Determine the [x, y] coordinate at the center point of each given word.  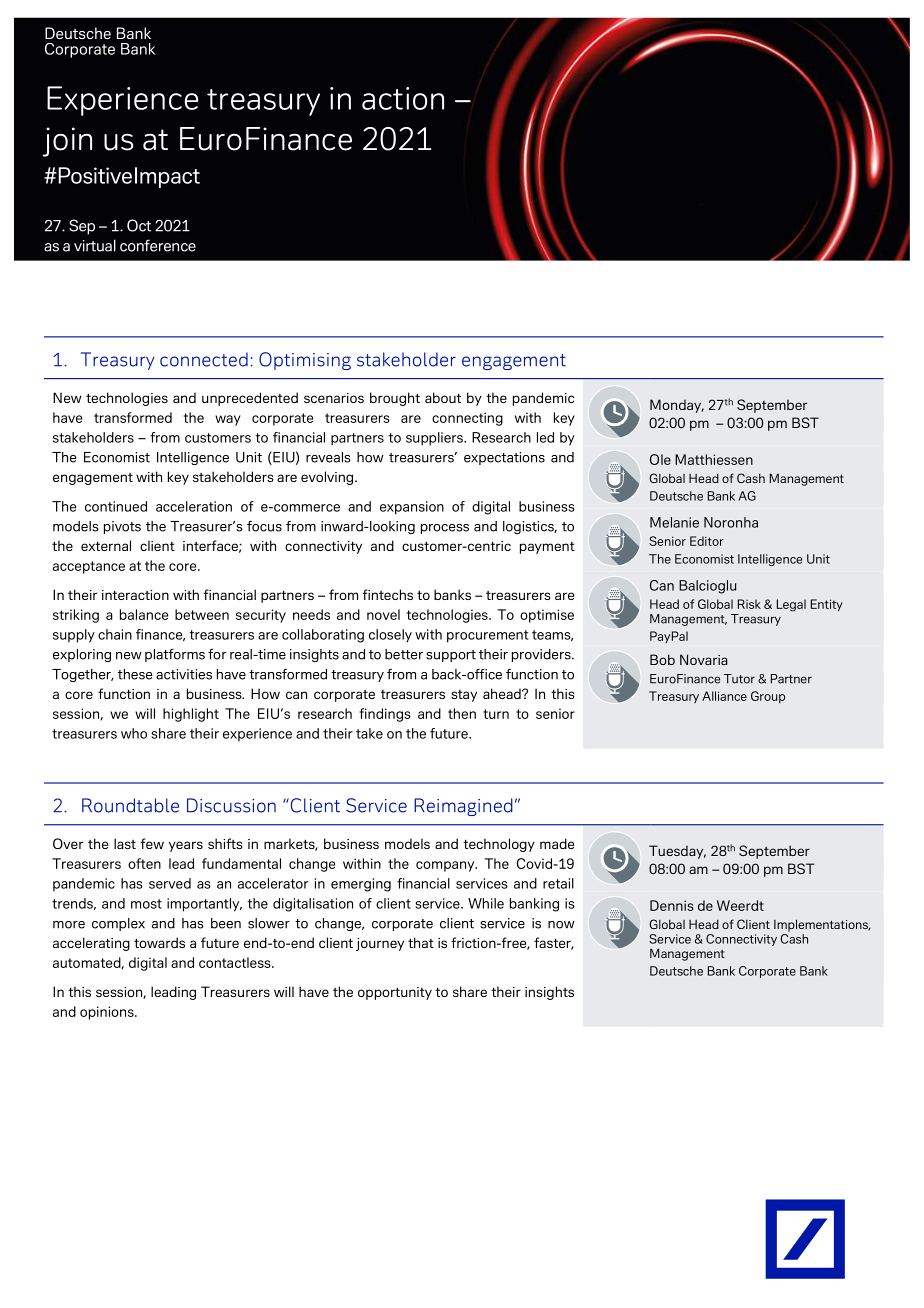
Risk [749, 604]
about [443, 397]
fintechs [388, 594]
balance [144, 614]
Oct [139, 225]
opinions [108, 1013]
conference [158, 245]
